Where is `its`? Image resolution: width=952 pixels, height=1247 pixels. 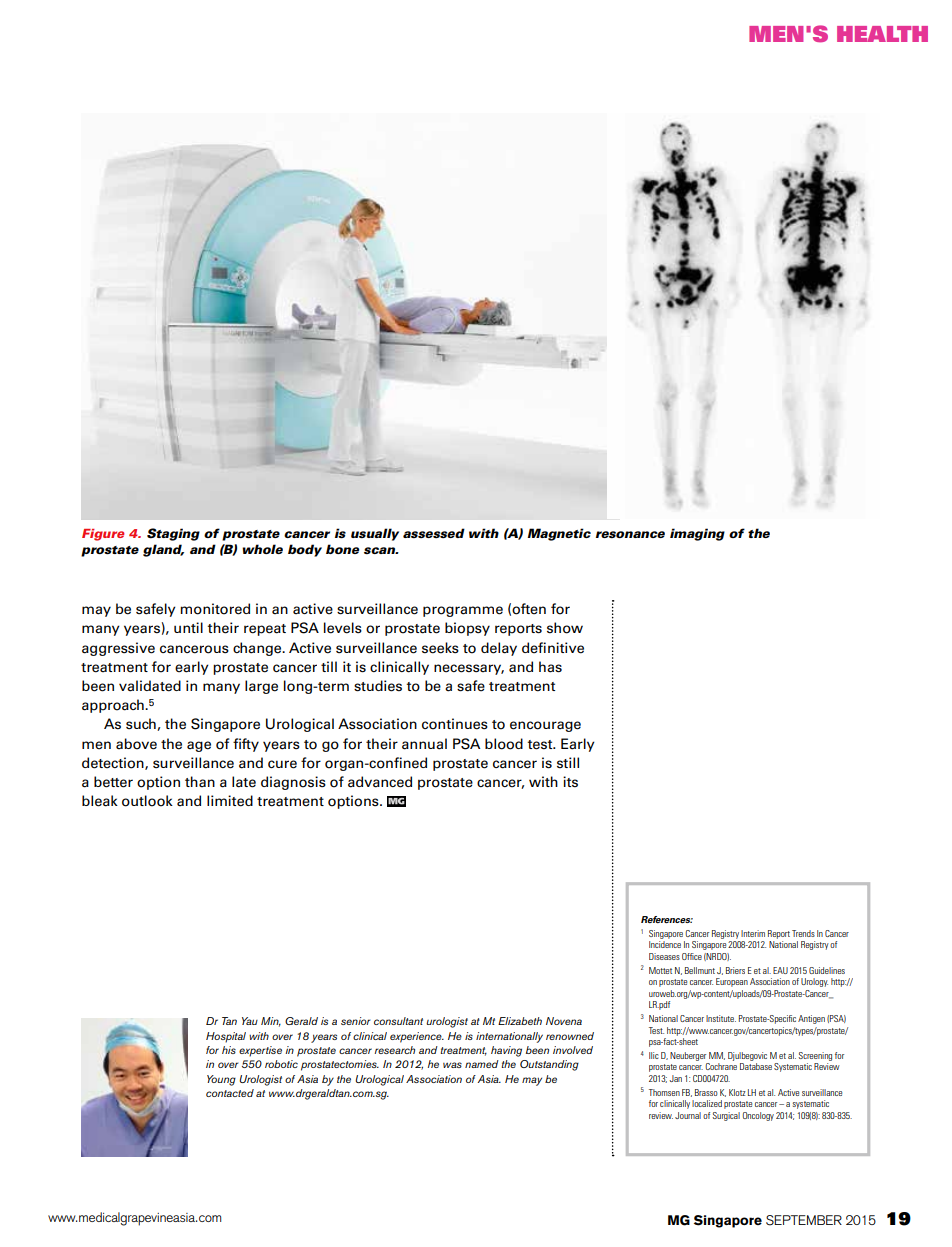 its is located at coordinates (570, 781).
